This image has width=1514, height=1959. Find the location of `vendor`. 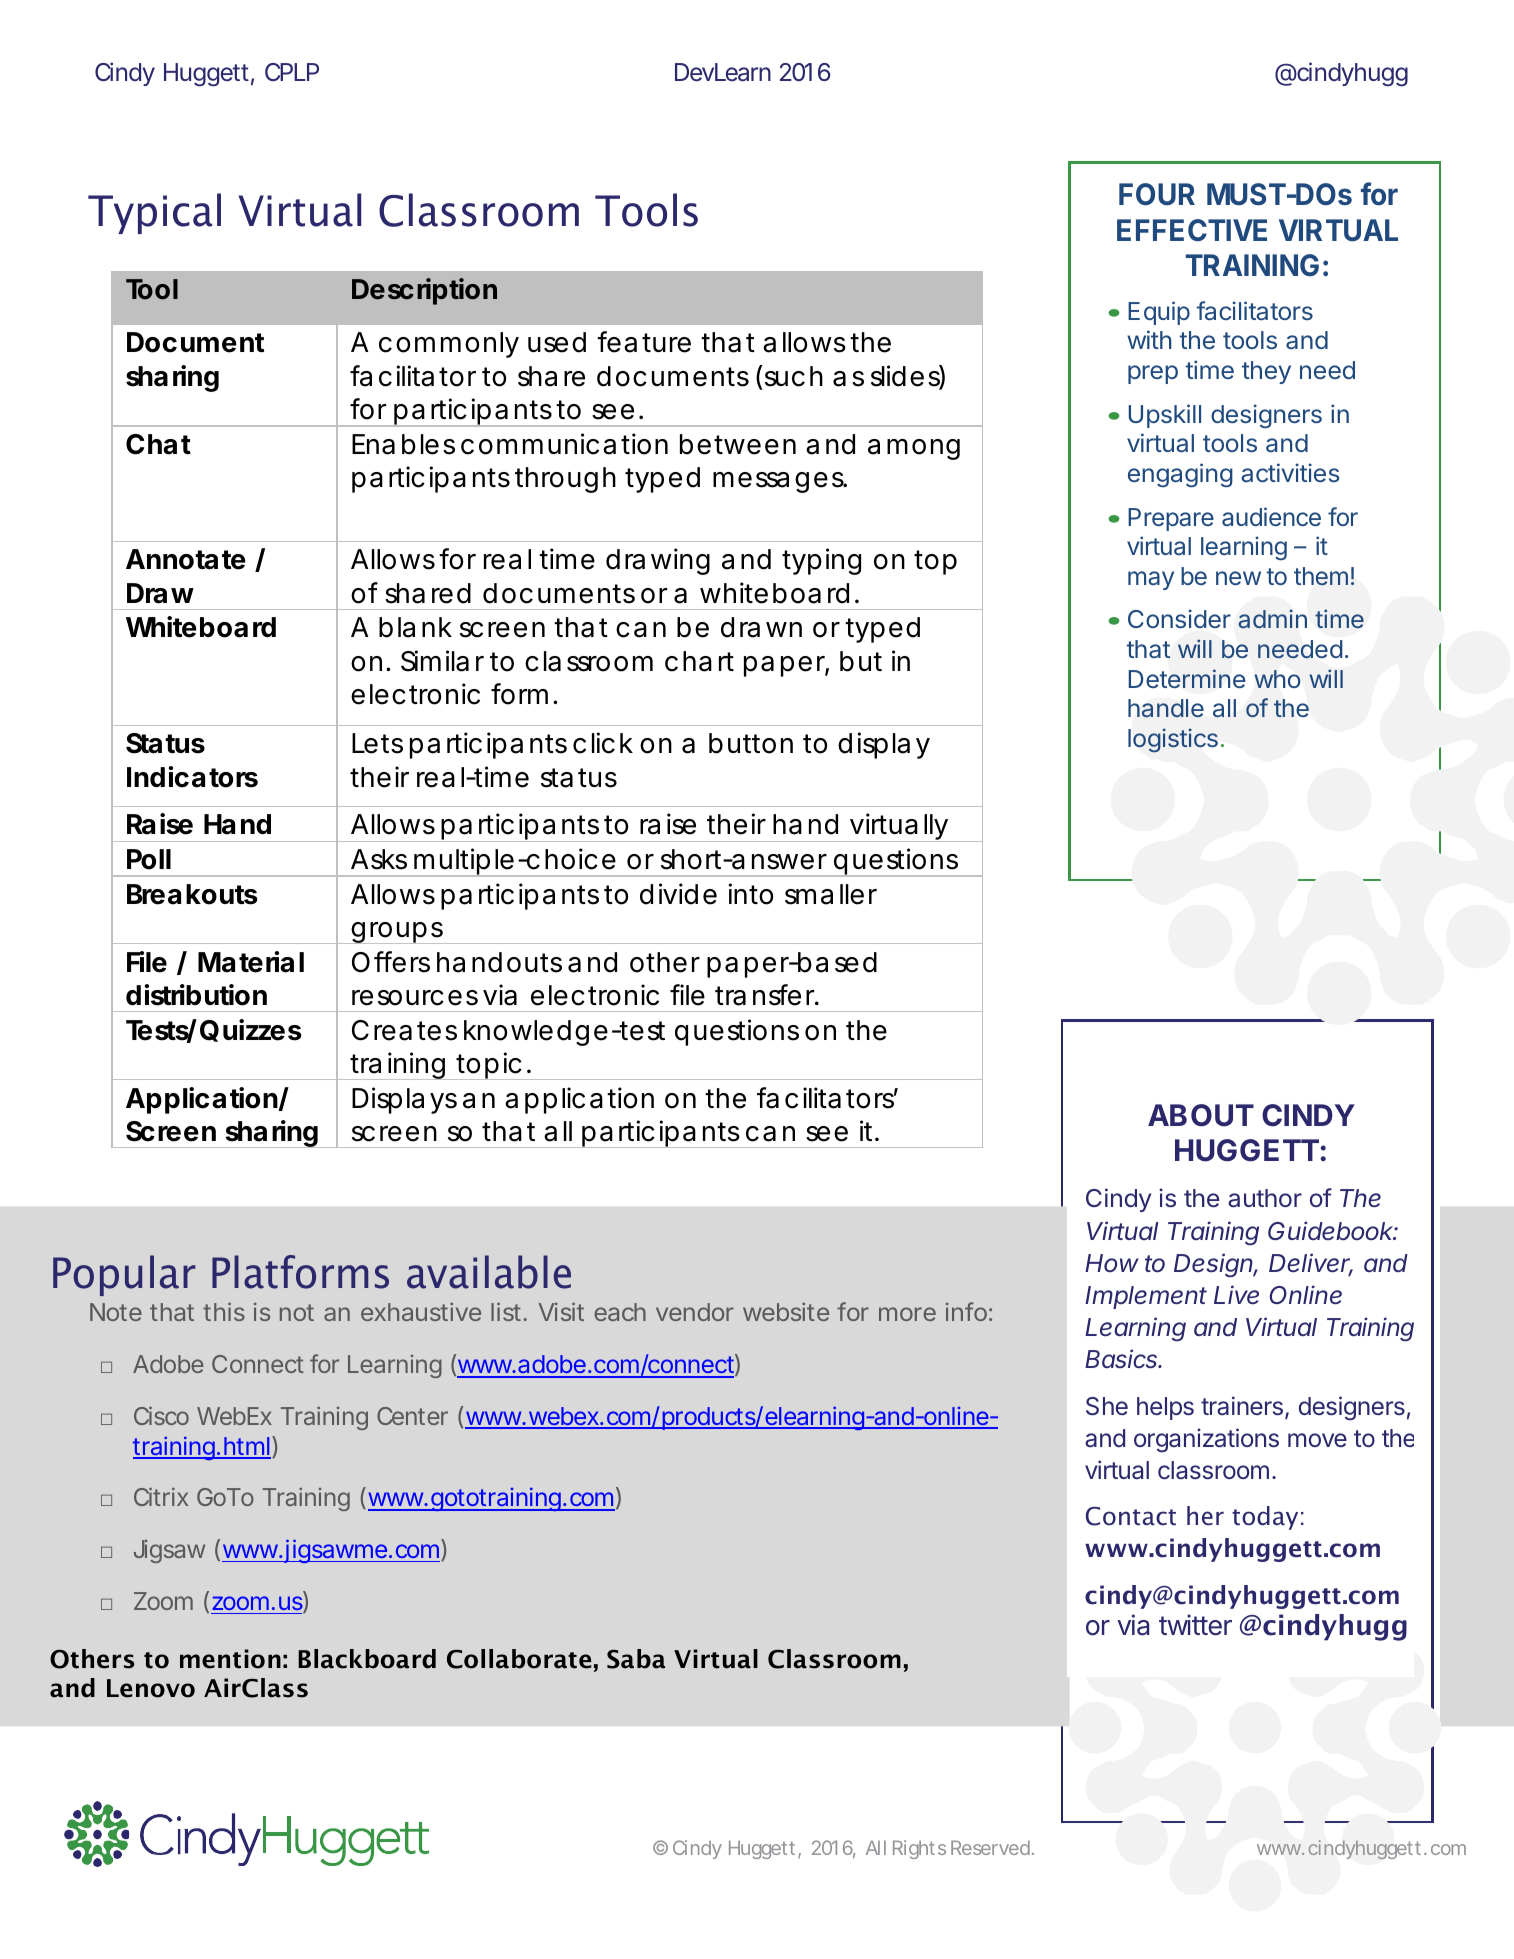

vendor is located at coordinates (695, 1312).
